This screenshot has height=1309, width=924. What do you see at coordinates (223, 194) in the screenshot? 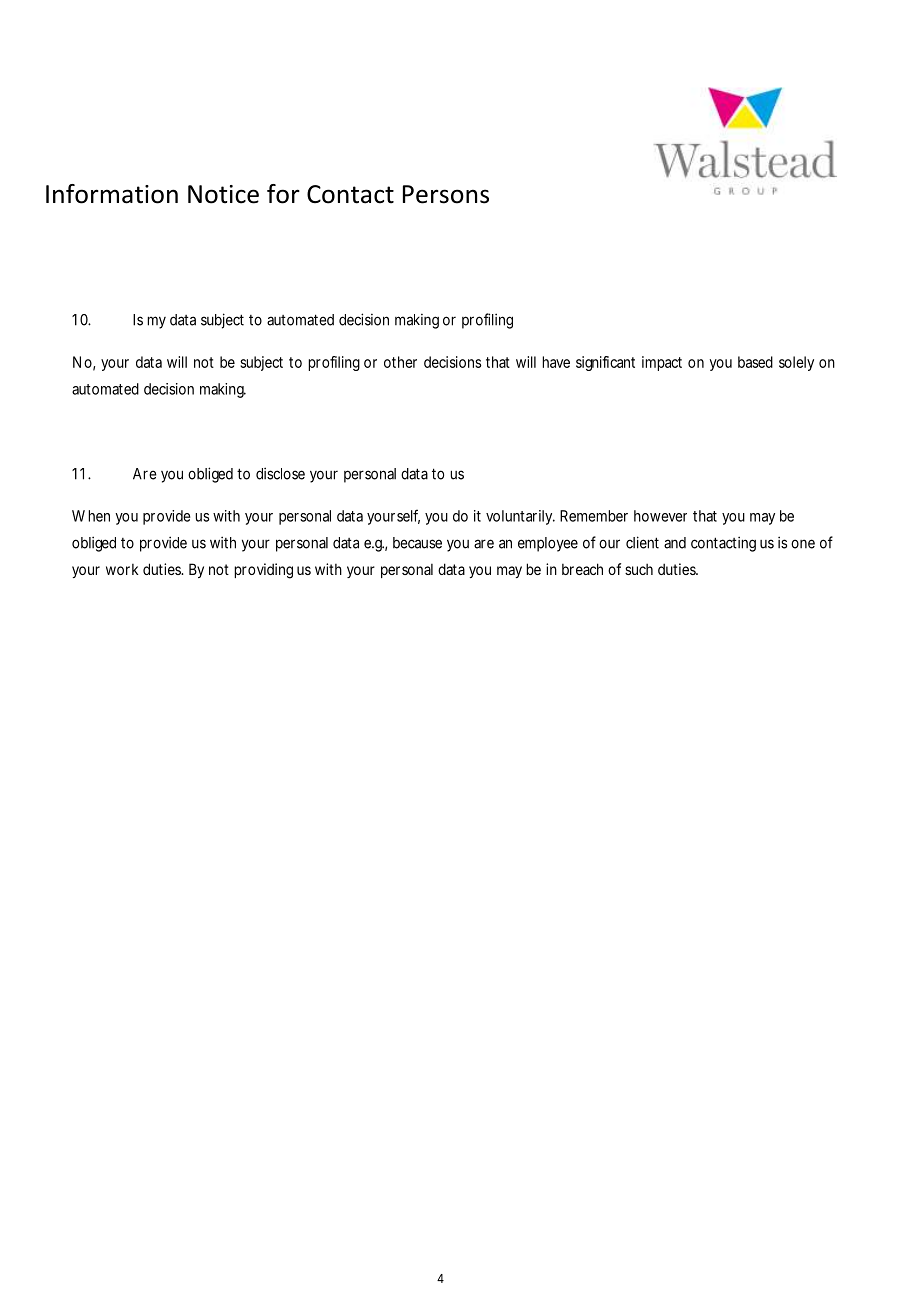
I see `Notice` at bounding box center [223, 194].
